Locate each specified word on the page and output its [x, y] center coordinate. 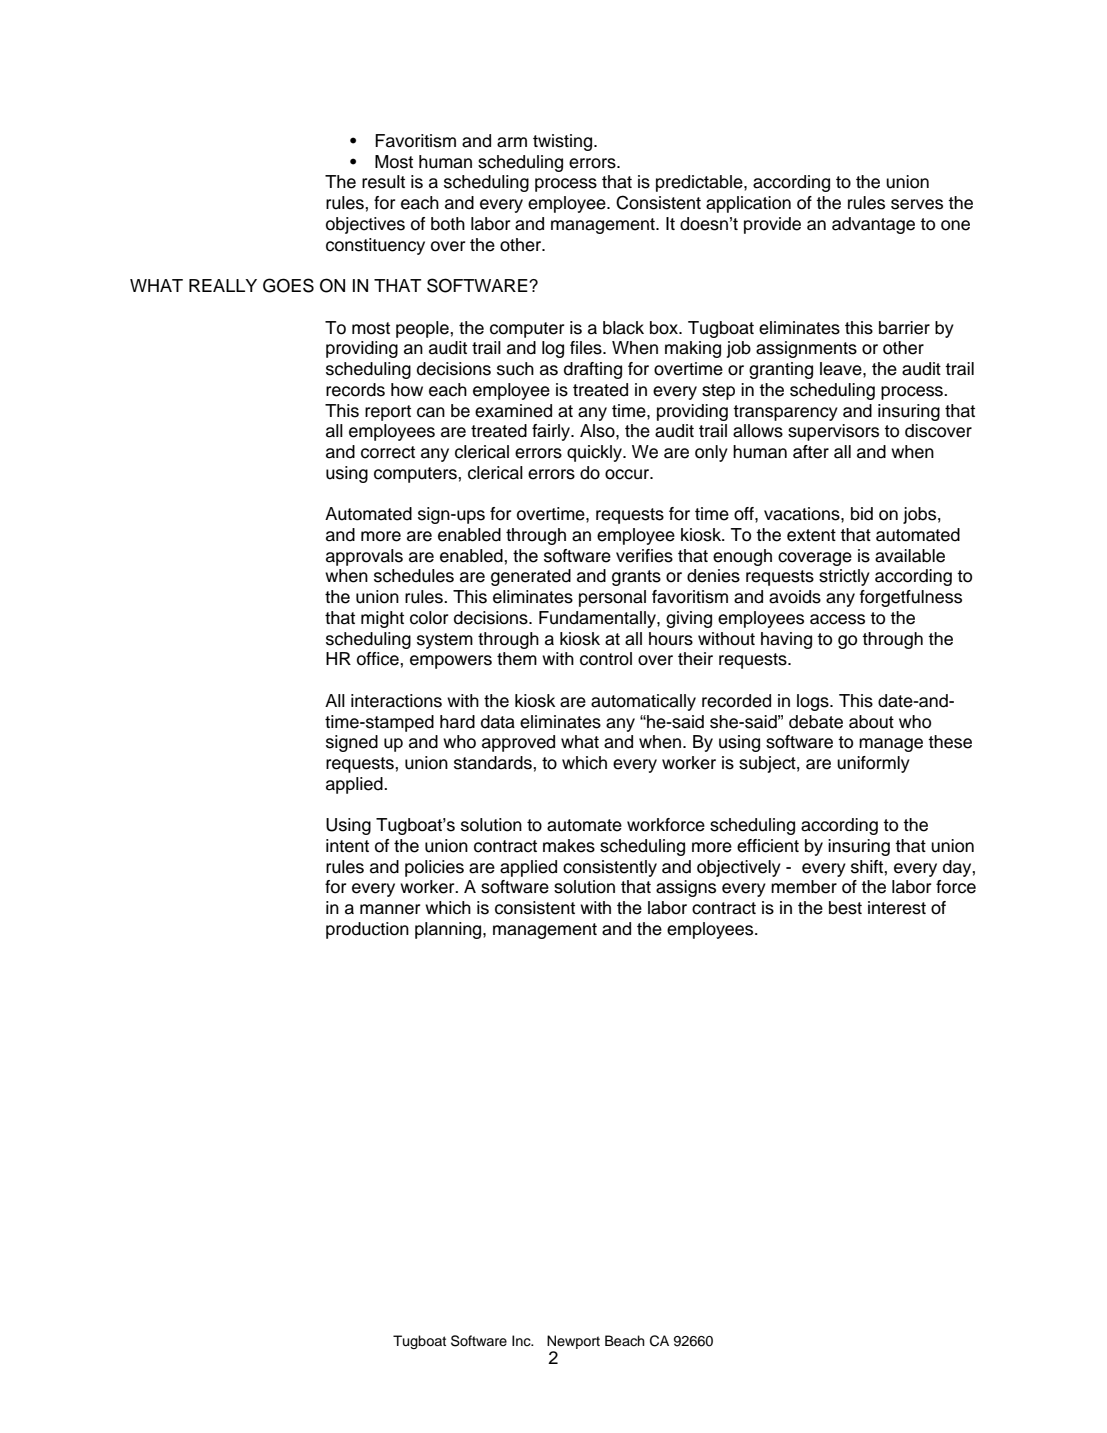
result [383, 182]
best [845, 908]
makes [569, 846]
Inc [522, 1341]
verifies [644, 556]
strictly [844, 577]
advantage [873, 225]
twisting [564, 142]
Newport [573, 1342]
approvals [364, 557]
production [367, 930]
